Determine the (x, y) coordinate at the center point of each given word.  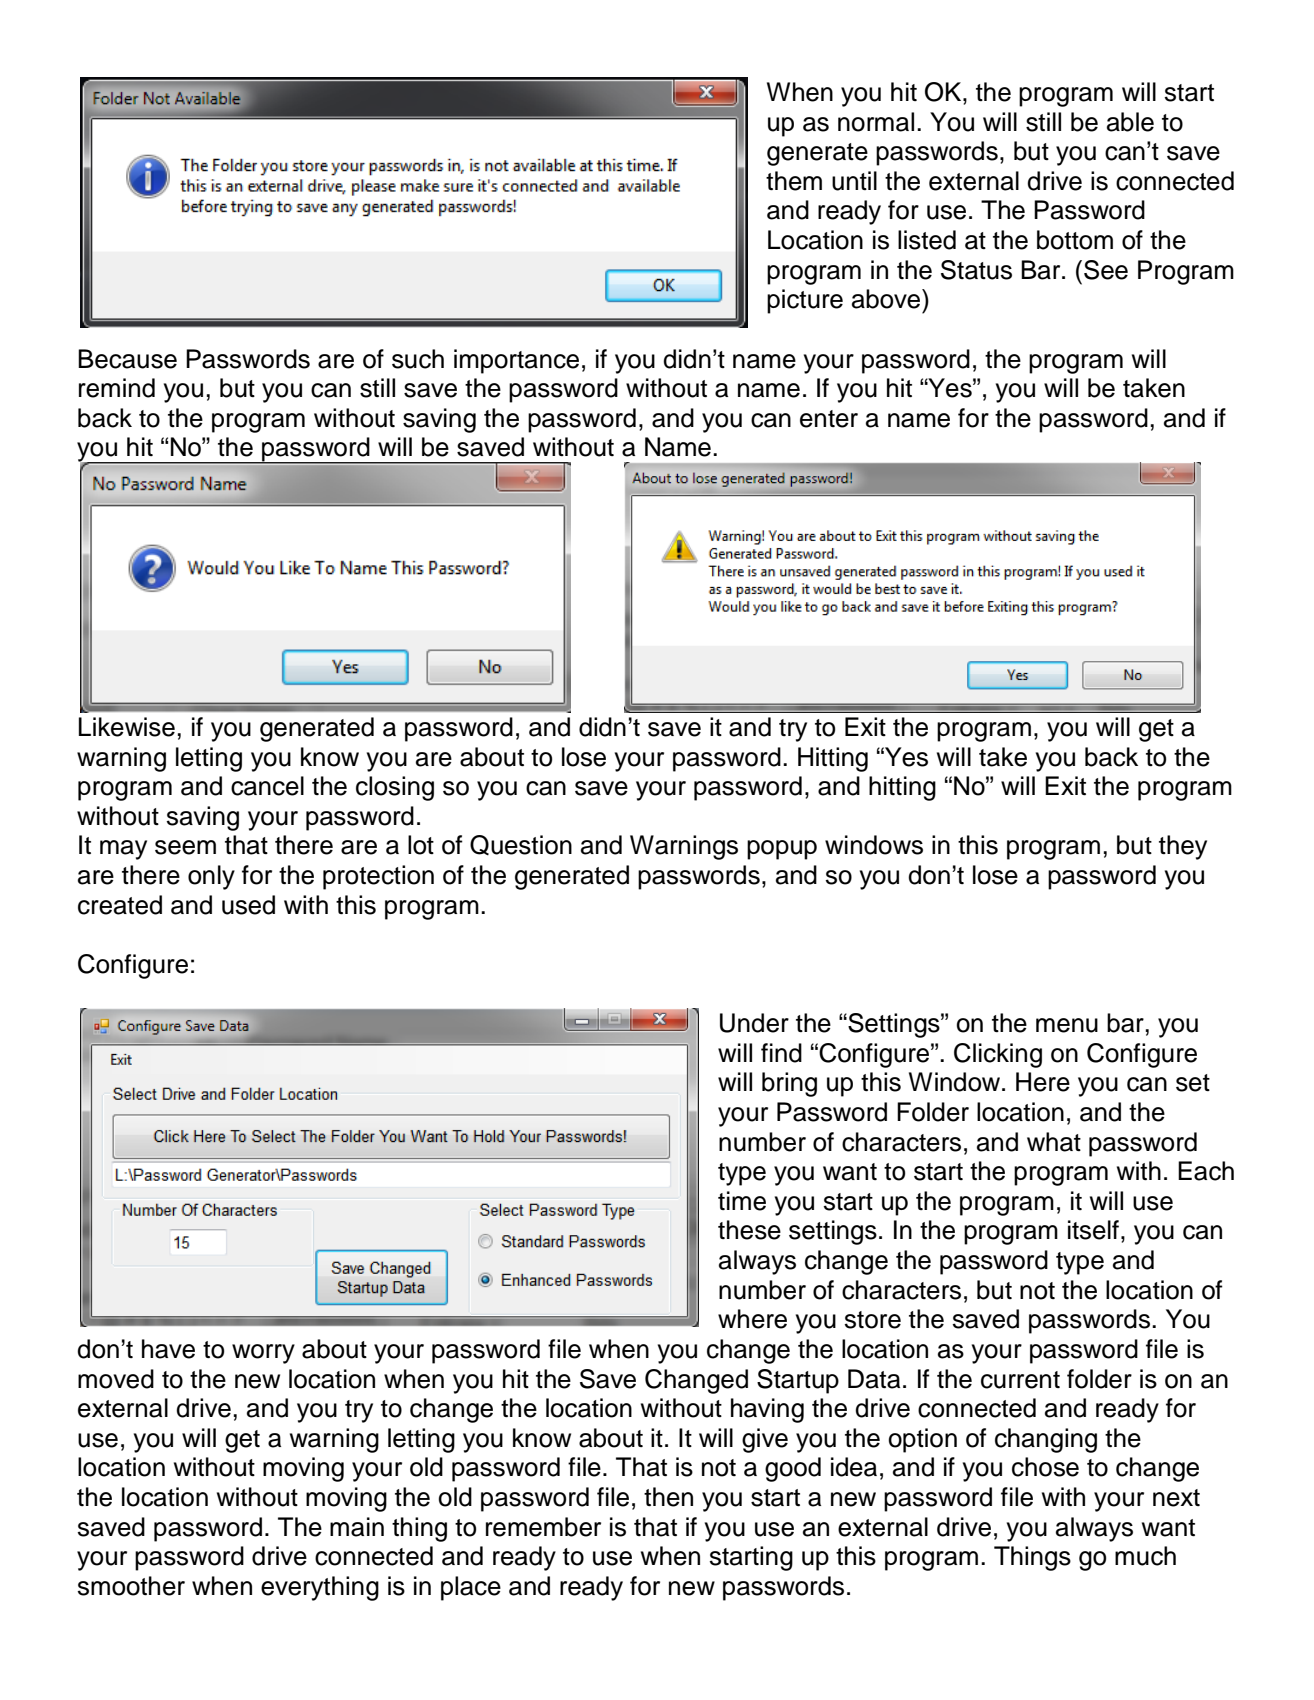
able (1130, 122)
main (357, 1527)
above (887, 299)
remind (117, 388)
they (1183, 847)
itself (1093, 1230)
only (211, 877)
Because (127, 359)
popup (782, 850)
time (742, 1201)
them (794, 181)
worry (263, 1354)
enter (829, 419)
